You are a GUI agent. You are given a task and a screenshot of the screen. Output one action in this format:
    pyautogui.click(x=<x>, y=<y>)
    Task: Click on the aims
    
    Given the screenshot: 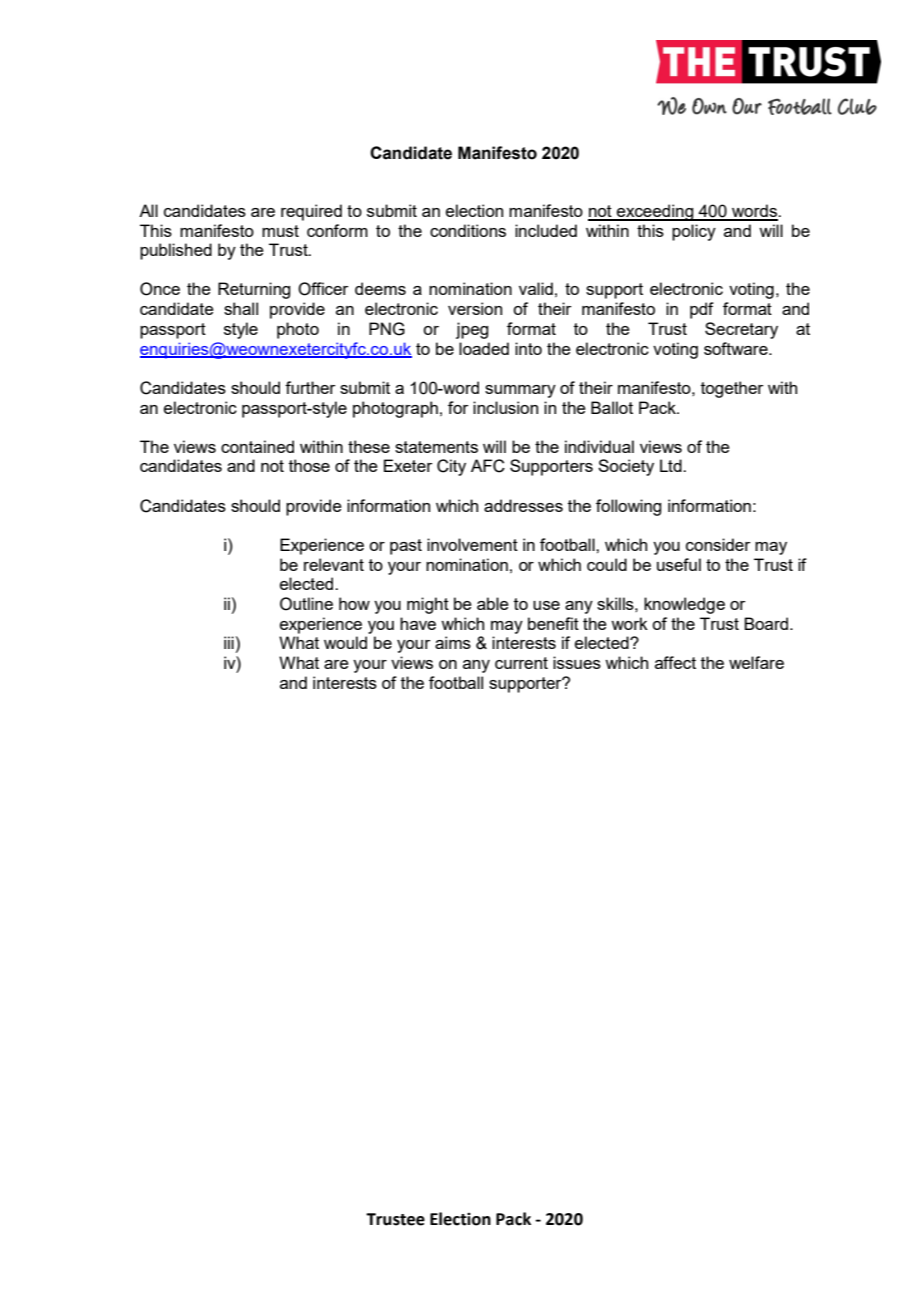 What is the action you would take?
    pyautogui.click(x=453, y=642)
